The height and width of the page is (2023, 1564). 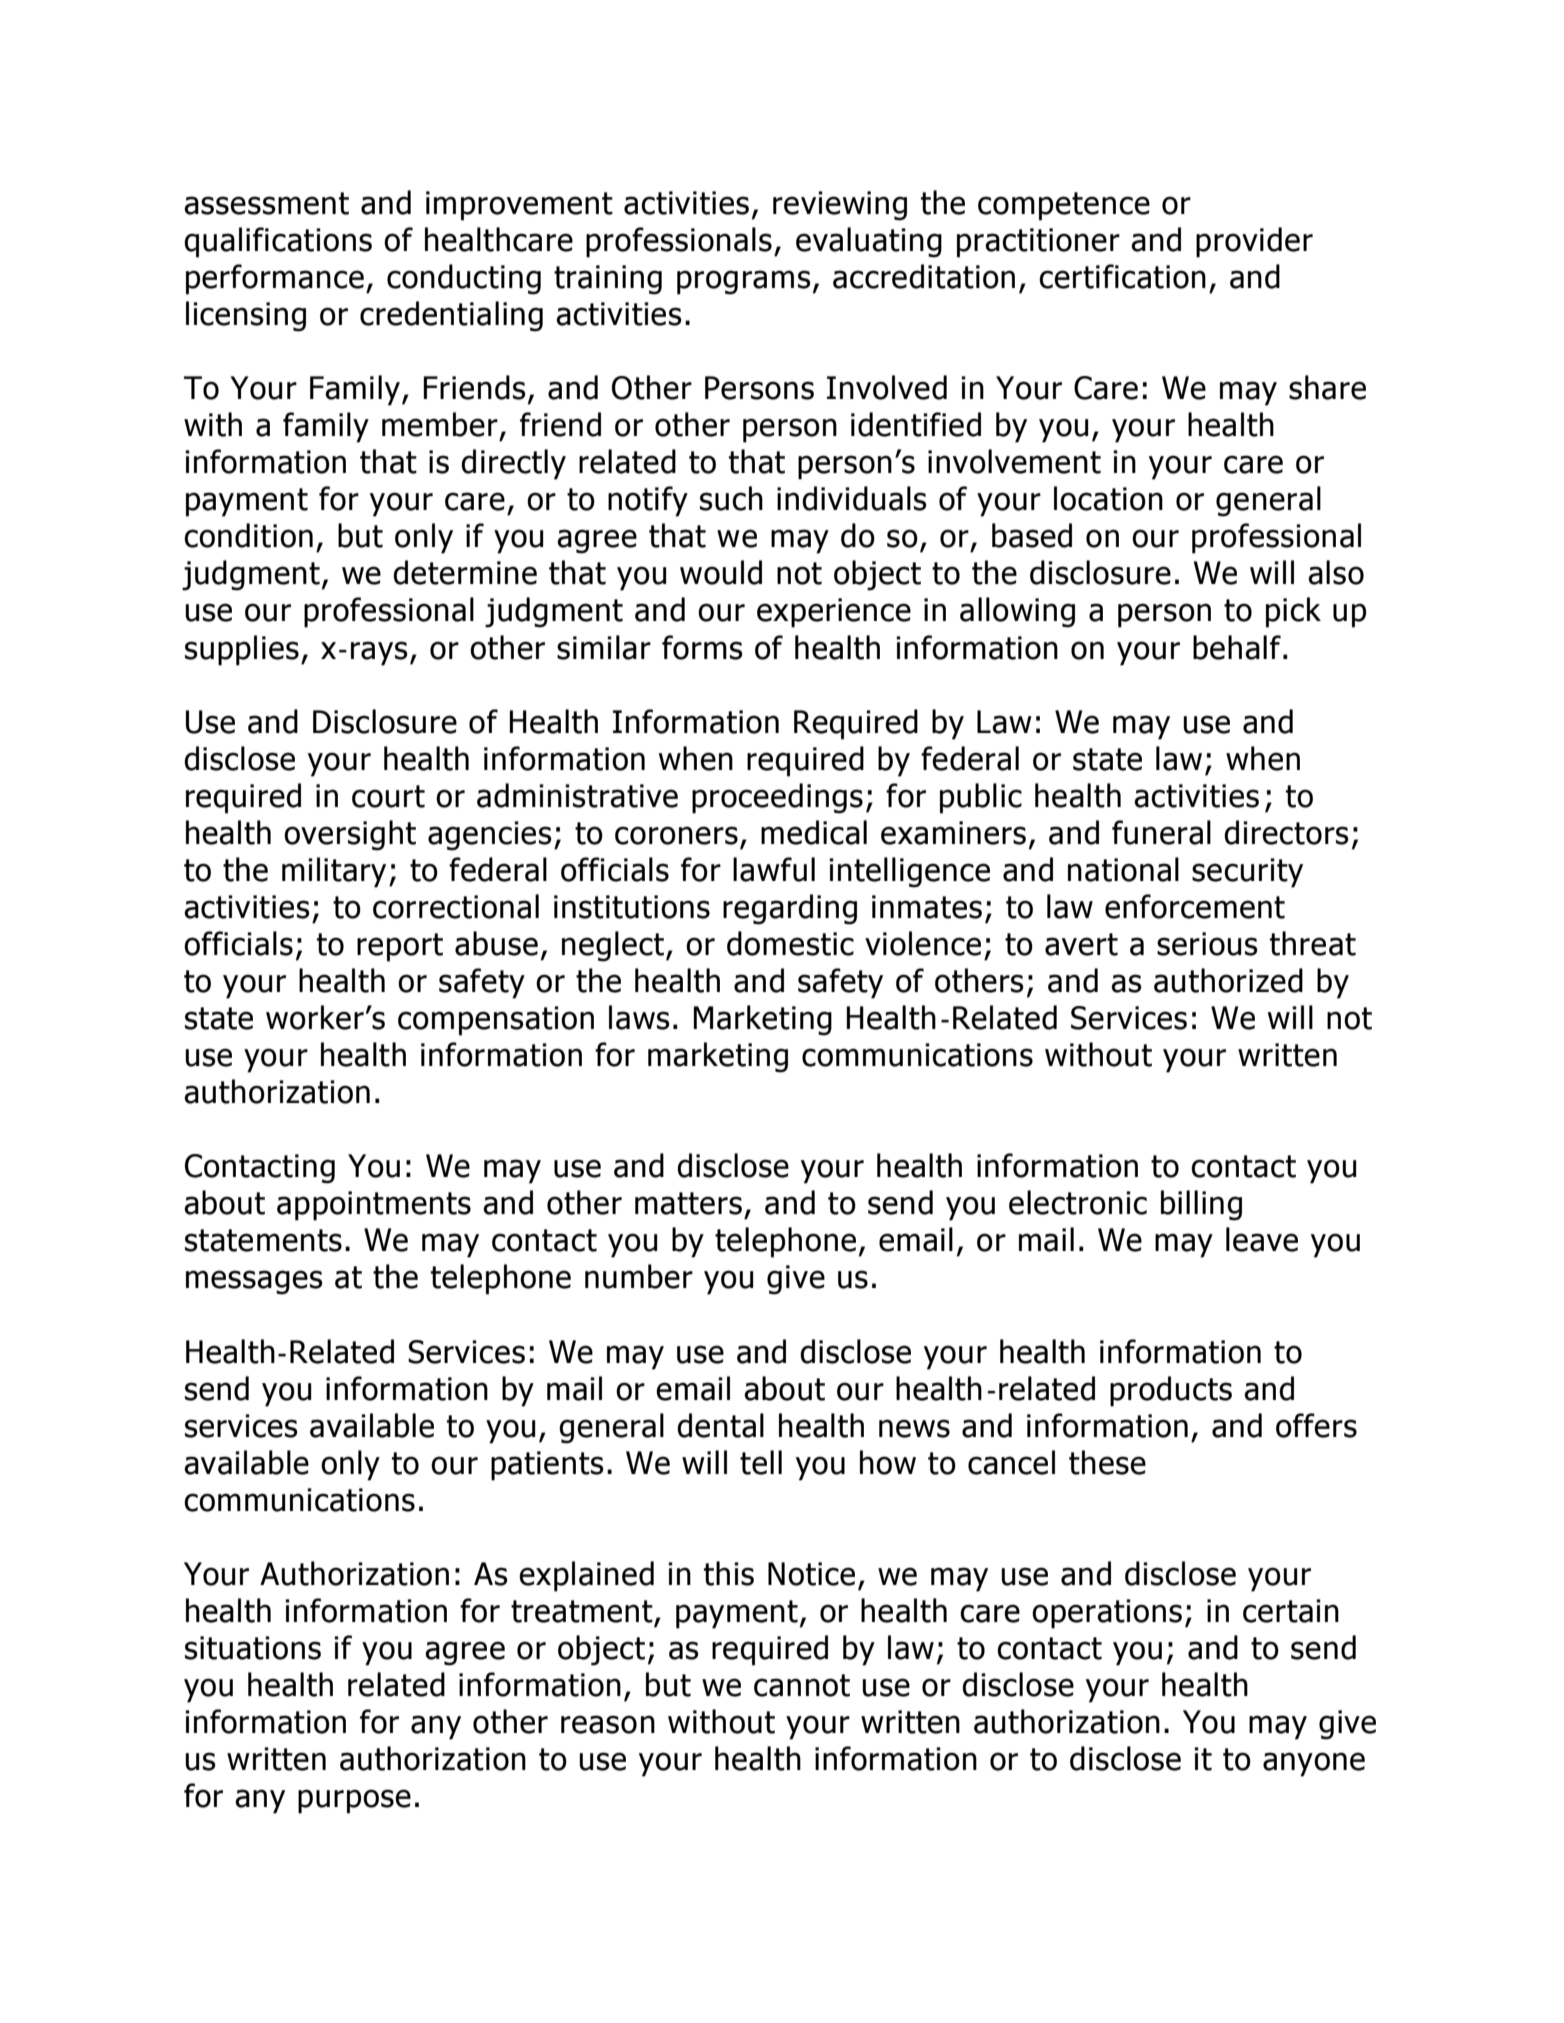 I want to click on billing, so click(x=1201, y=1205).
